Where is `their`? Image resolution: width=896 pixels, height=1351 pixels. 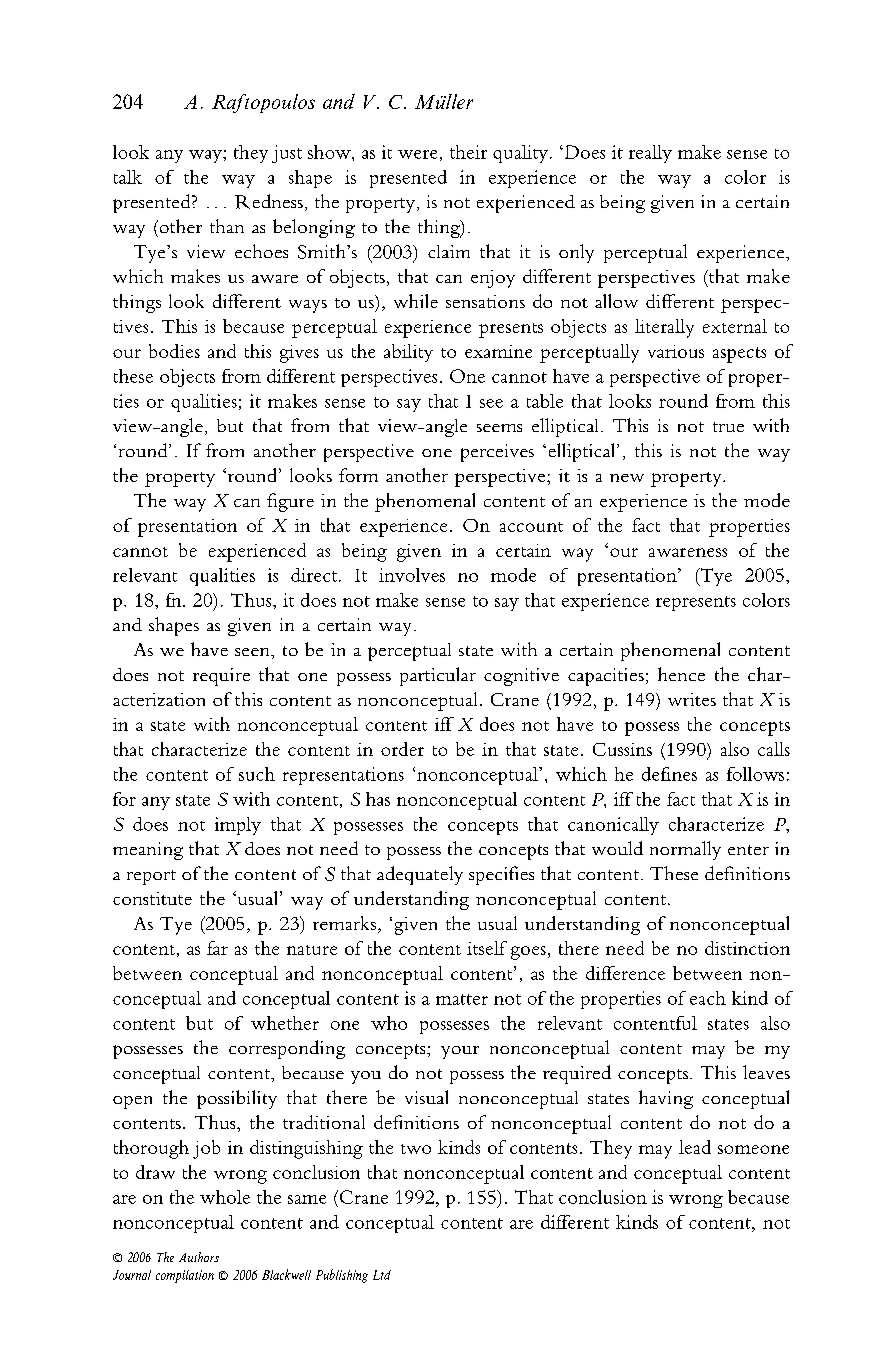
their is located at coordinates (468, 152).
